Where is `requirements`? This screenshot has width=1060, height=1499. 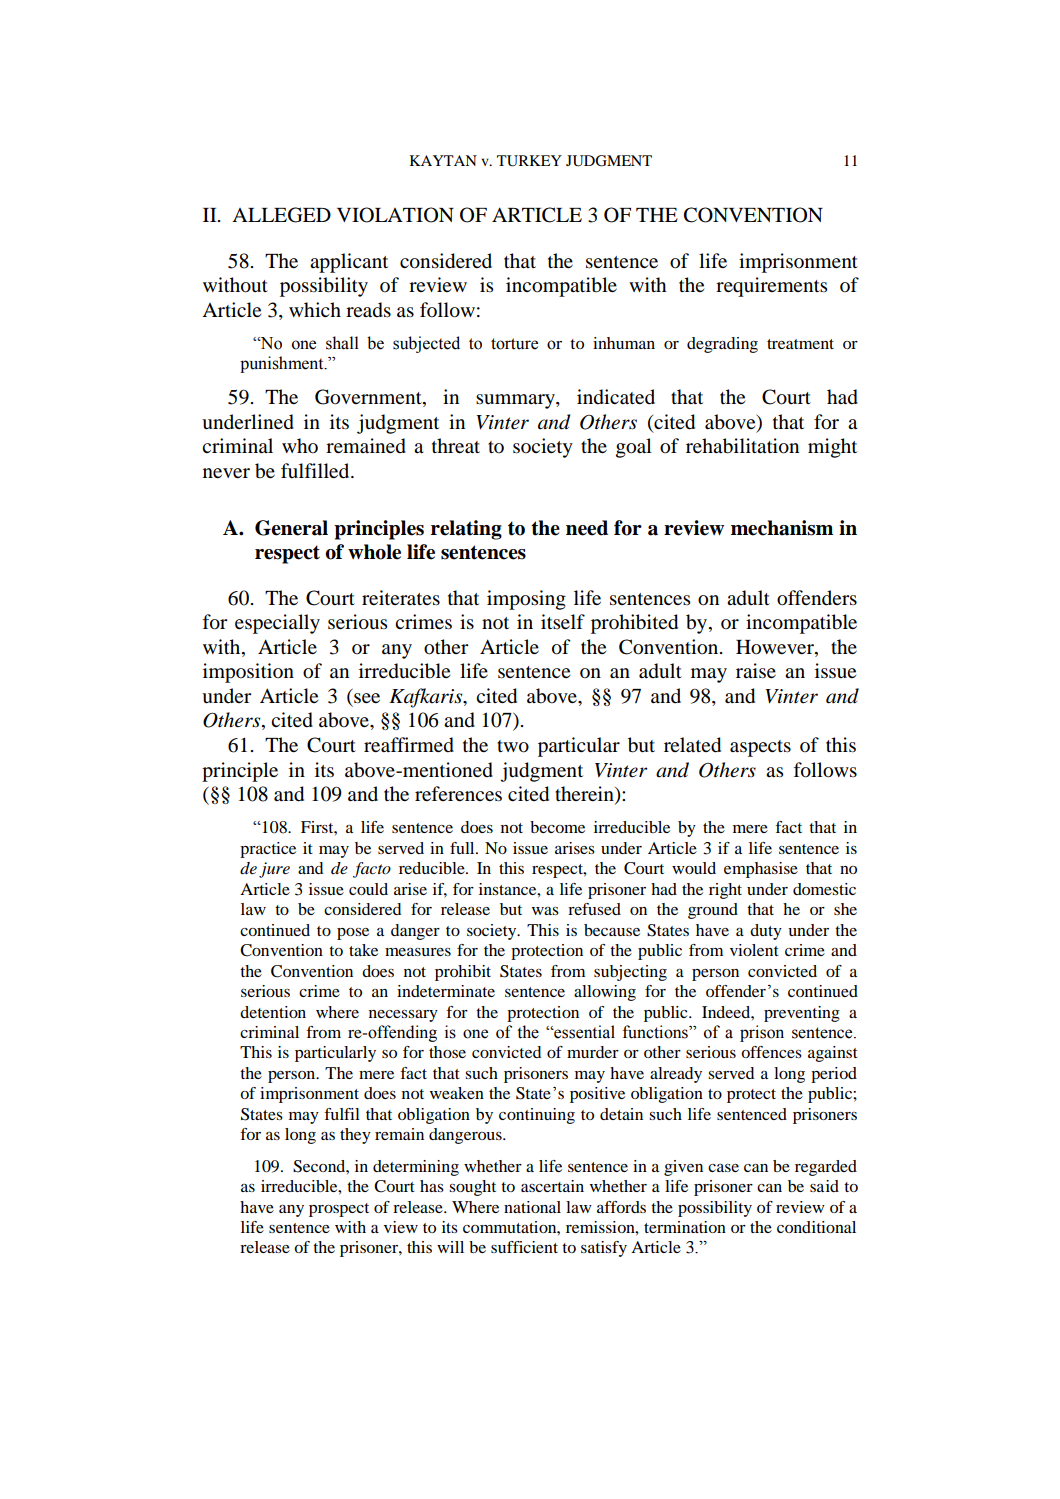 requirements is located at coordinates (771, 287).
